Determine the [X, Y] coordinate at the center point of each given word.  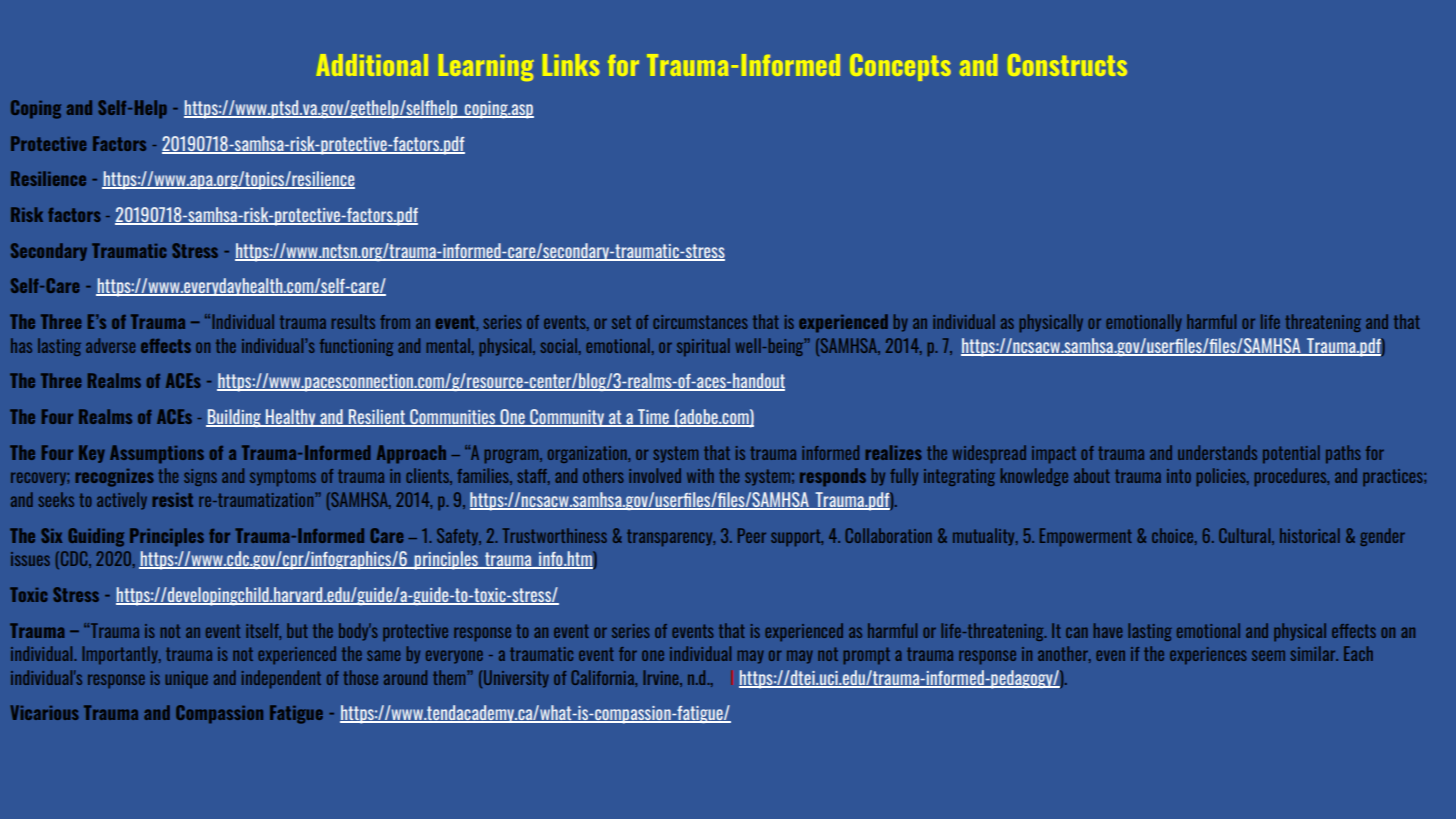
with [700, 475]
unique [186, 679]
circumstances [700, 322]
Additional [372, 65]
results [353, 321]
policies [1222, 477]
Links [571, 65]
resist [173, 500]
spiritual [703, 347]
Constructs [1067, 65]
